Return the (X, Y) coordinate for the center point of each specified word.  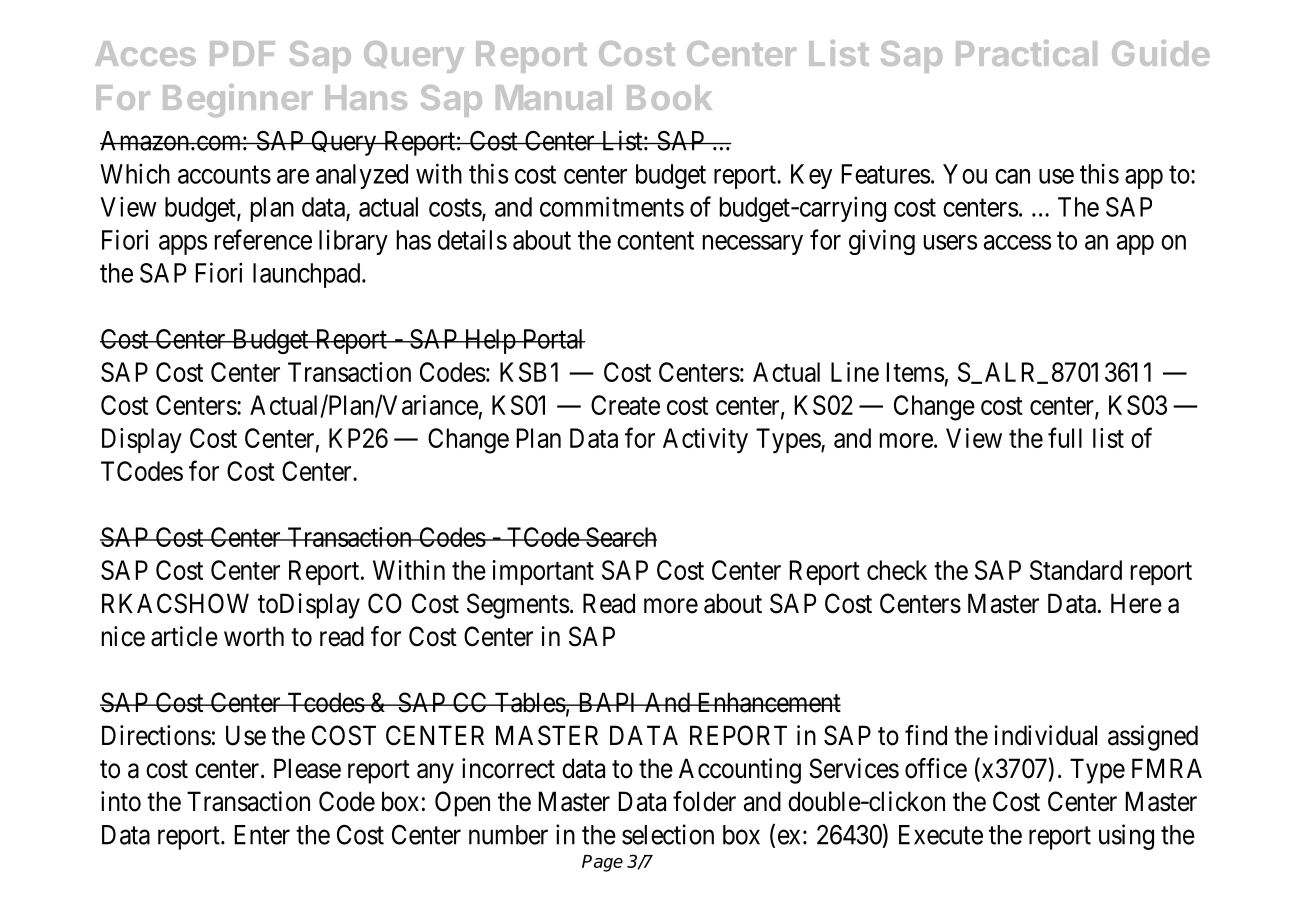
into (121, 801)
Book (669, 97)
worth (254, 636)
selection (668, 834)
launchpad (308, 275)
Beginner (238, 100)
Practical (1026, 53)
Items (915, 372)
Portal (552, 339)
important (543, 572)
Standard (1076, 570)
